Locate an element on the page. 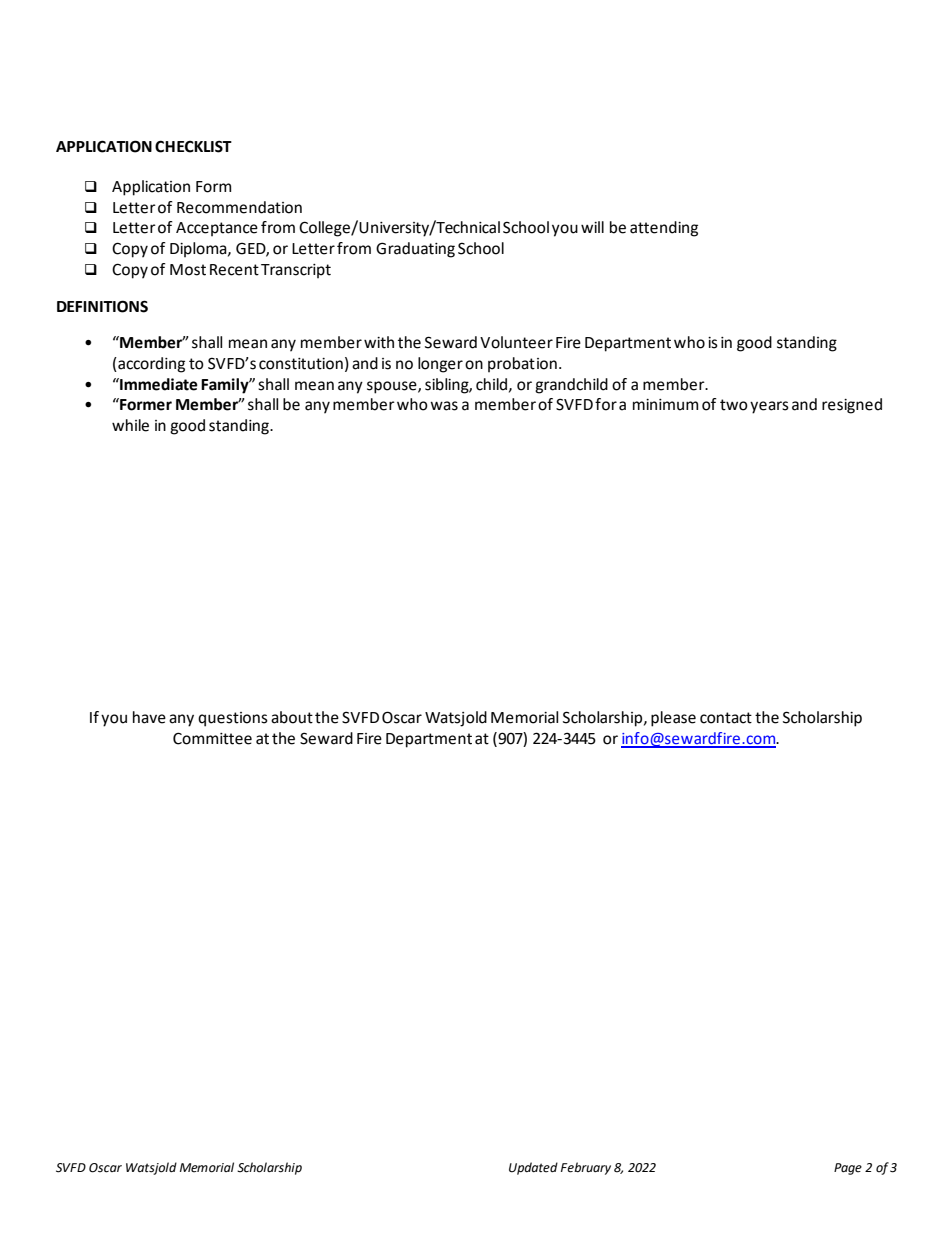 This document has height=1233, width=952. Graduating is located at coordinates (415, 250).
